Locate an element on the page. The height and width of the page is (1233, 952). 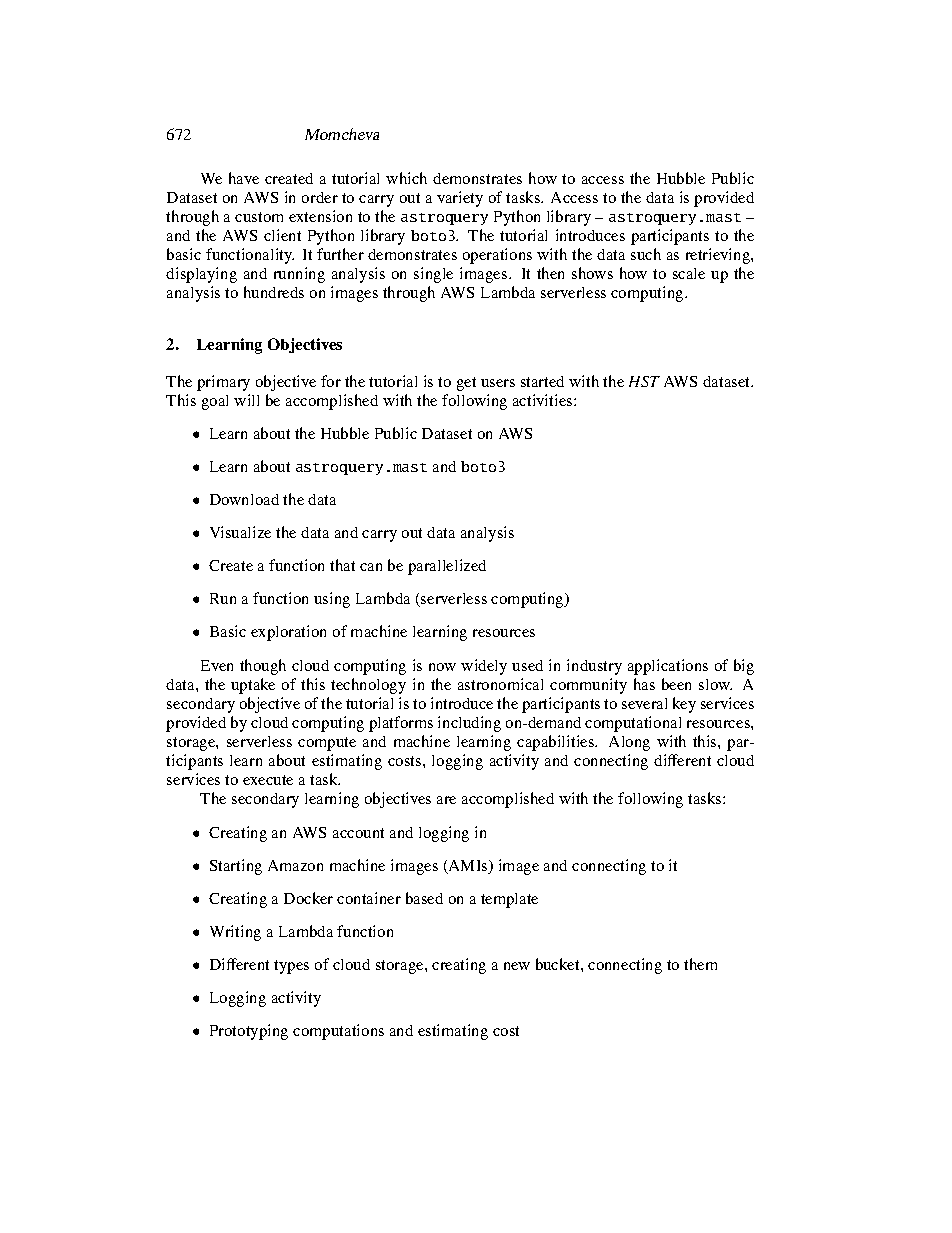
such is located at coordinates (646, 254).
